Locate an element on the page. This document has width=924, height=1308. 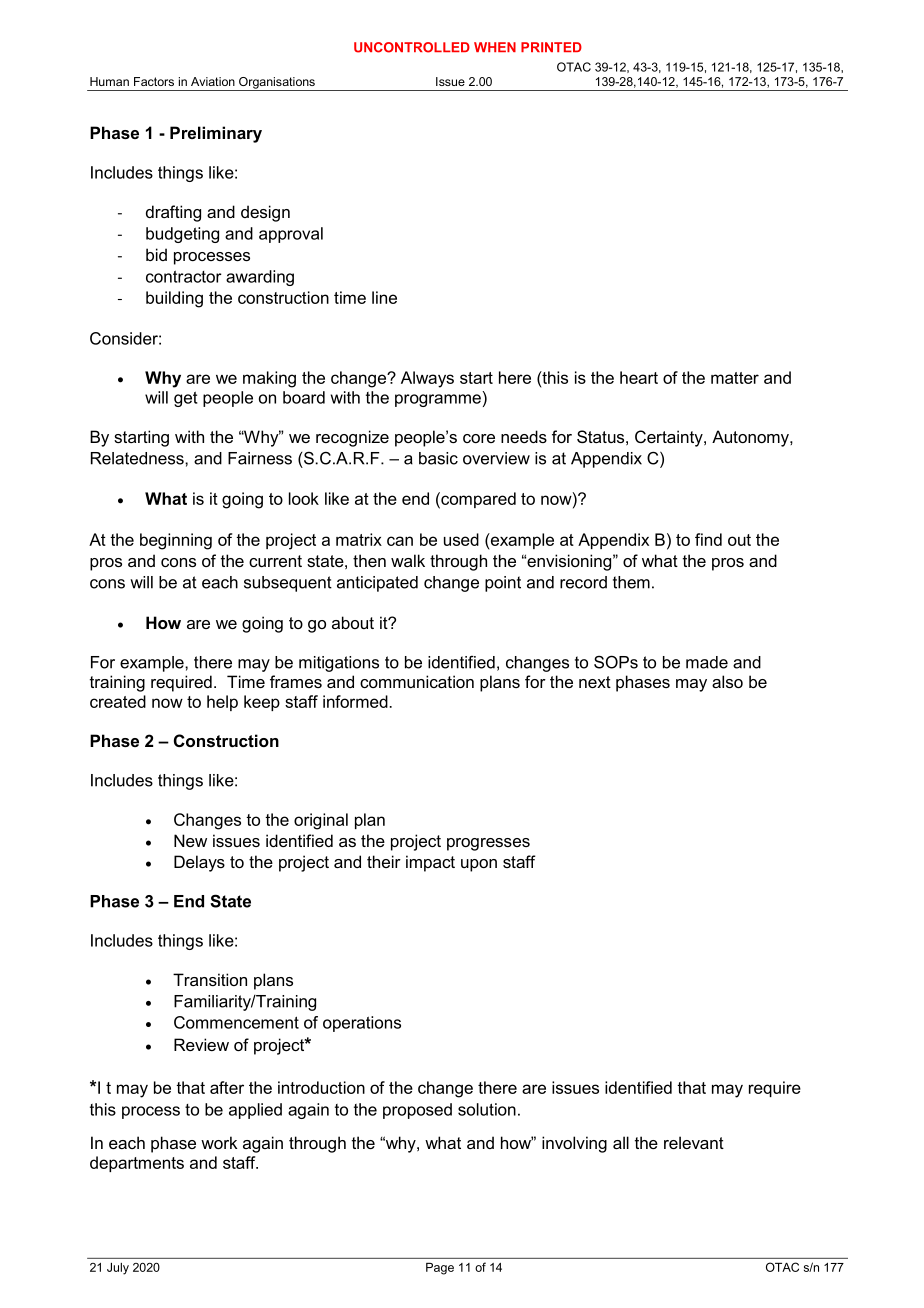
operations is located at coordinates (362, 1024).
